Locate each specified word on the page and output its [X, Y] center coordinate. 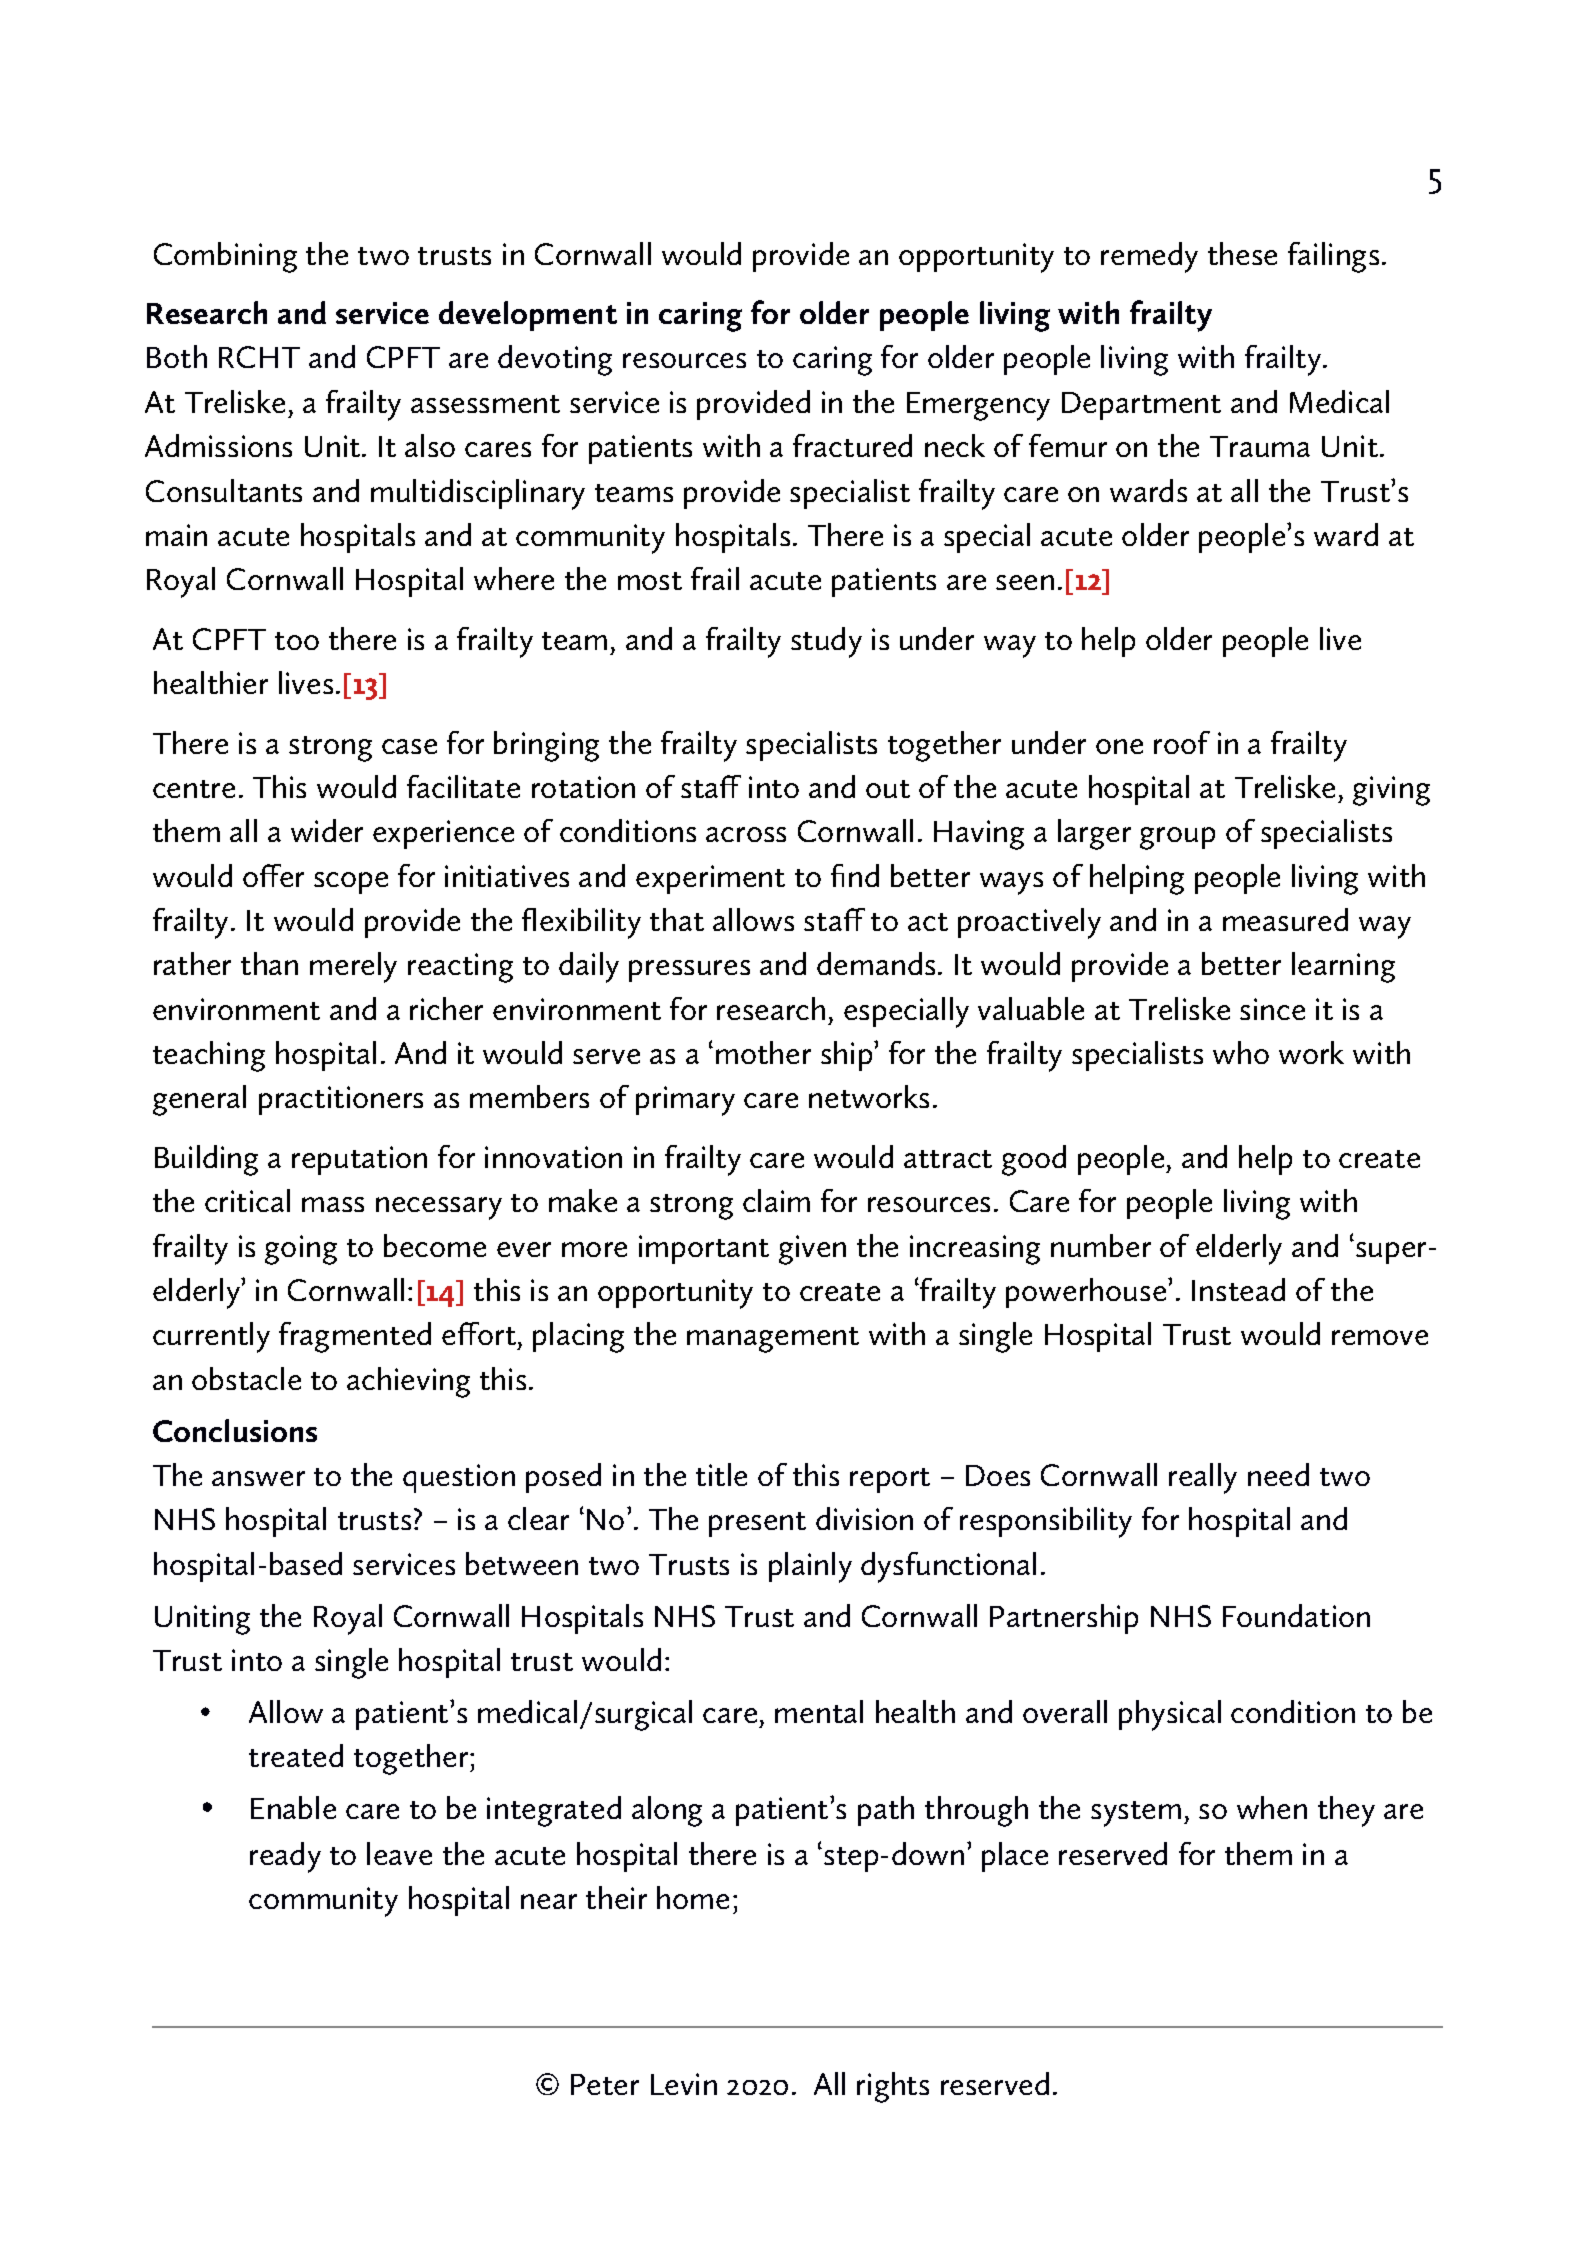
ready [285, 1857]
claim [776, 1200]
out [888, 789]
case [409, 746]
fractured [852, 445]
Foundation [1296, 1615]
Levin [684, 2084]
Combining [225, 257]
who [1241, 1052]
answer [258, 1478]
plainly [810, 1567]
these [1242, 253]
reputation [359, 1160]
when [1272, 1807]
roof [1182, 742]
